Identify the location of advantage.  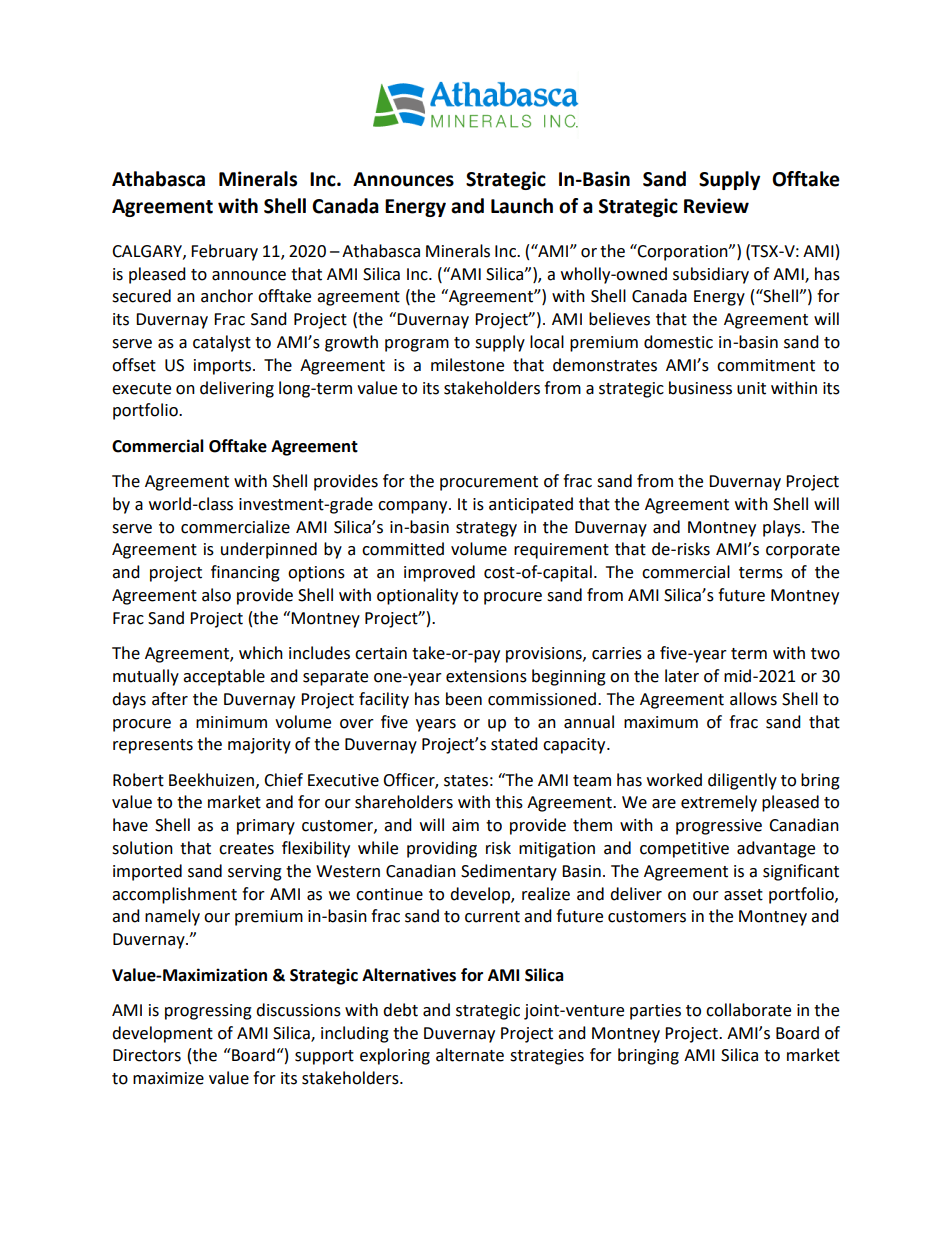
(776, 849).
